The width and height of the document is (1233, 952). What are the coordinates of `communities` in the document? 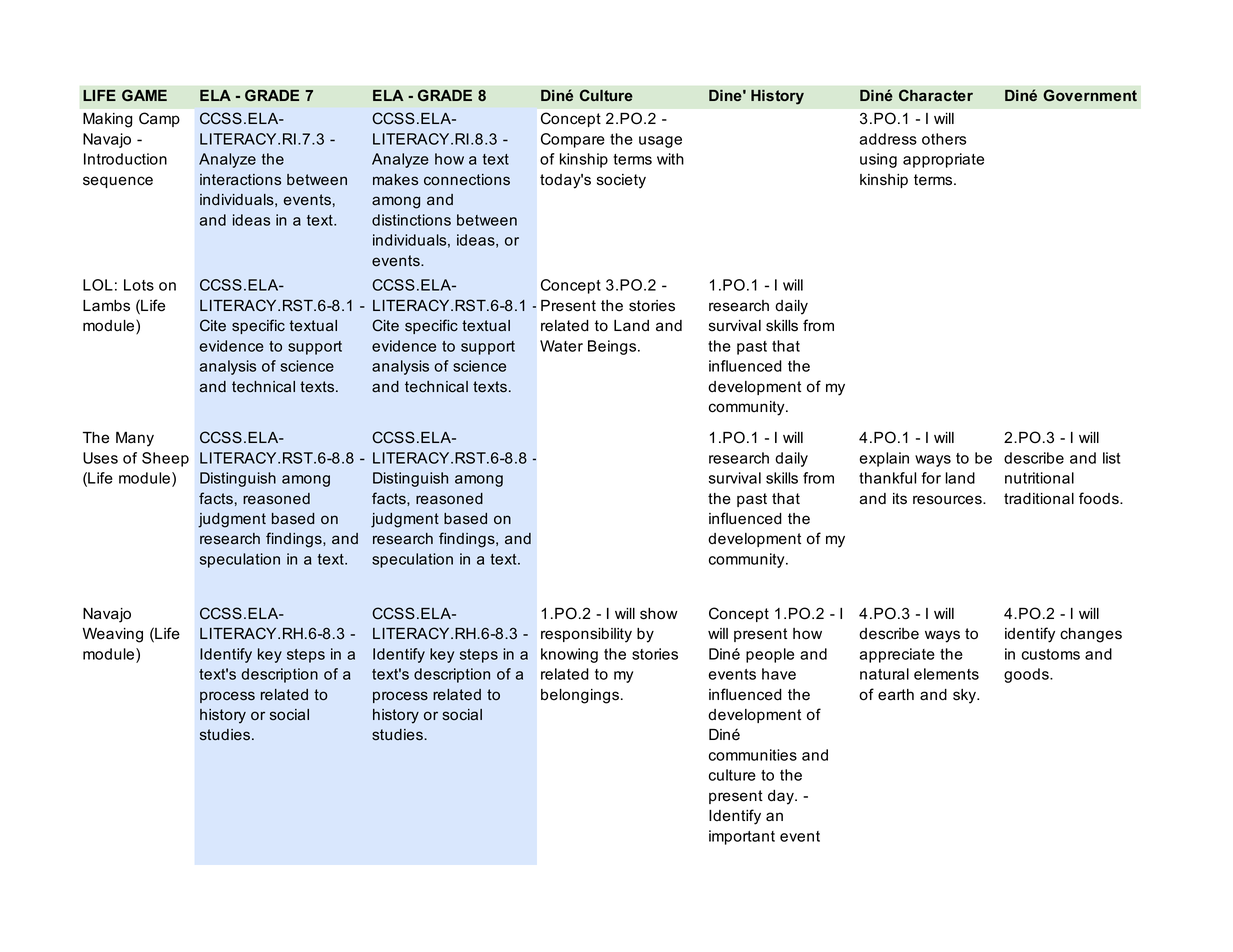 It's located at (753, 755).
